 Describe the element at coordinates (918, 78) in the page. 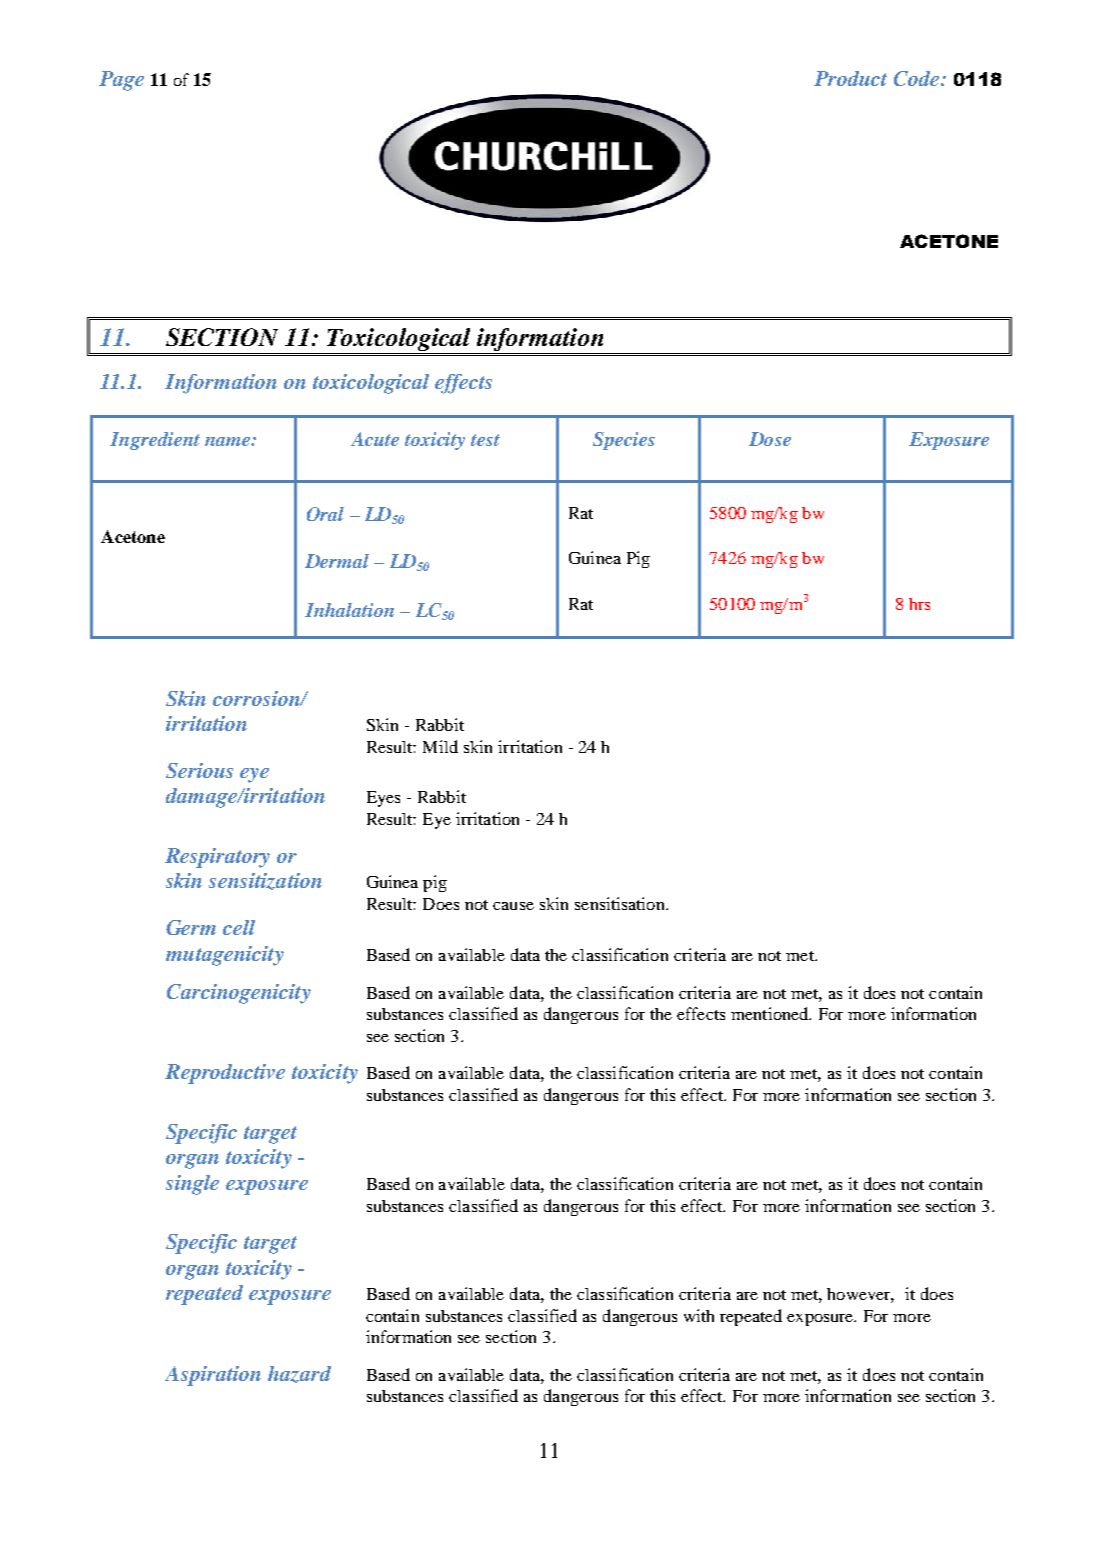

I see `Code` at that location.
